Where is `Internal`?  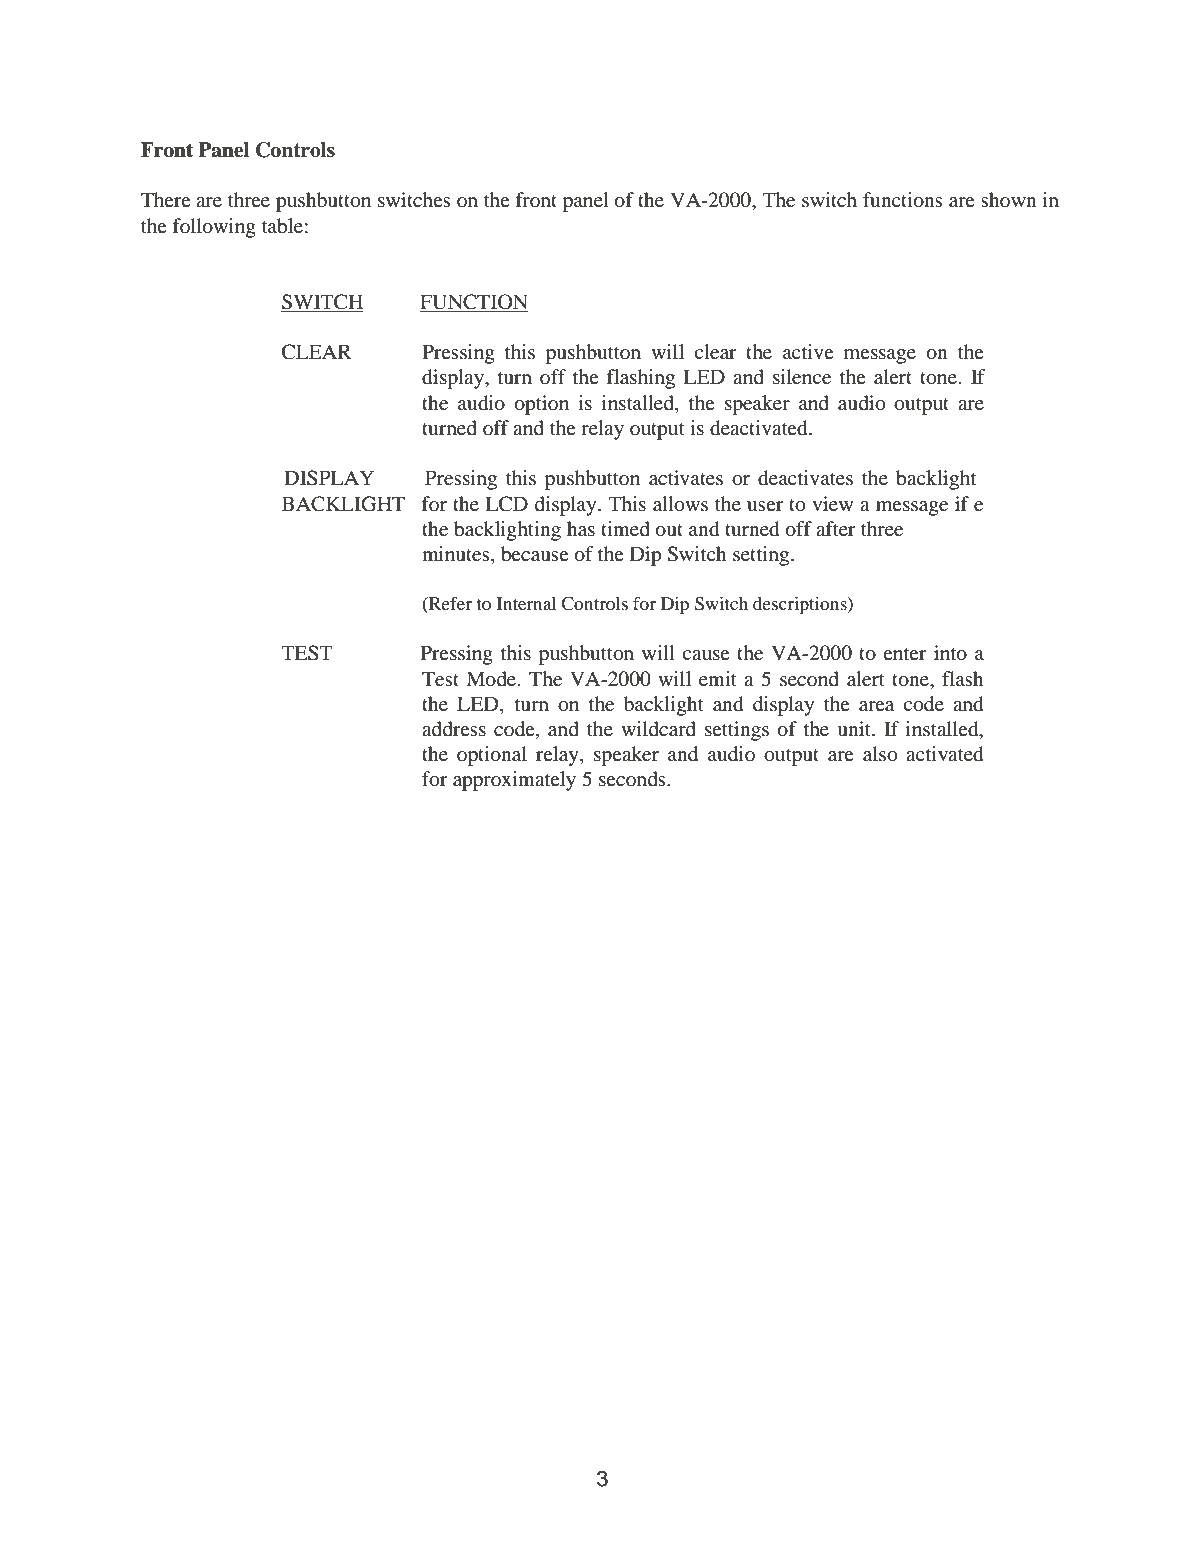 Internal is located at coordinates (527, 603).
